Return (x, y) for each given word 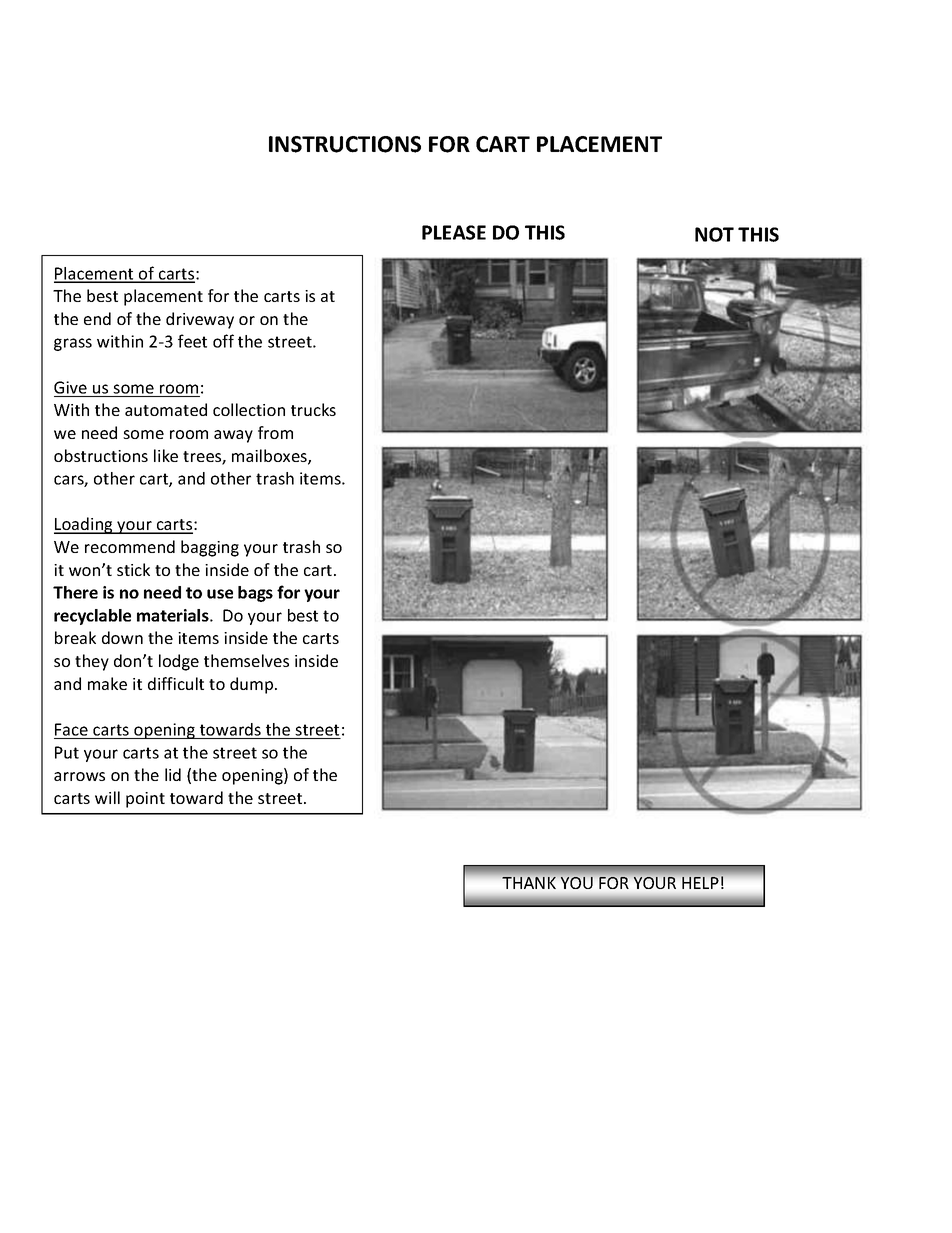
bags (255, 594)
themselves (246, 660)
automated (166, 409)
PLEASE (454, 232)
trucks (313, 409)
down (122, 637)
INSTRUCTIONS (345, 144)
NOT (714, 234)
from (275, 432)
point (145, 800)
